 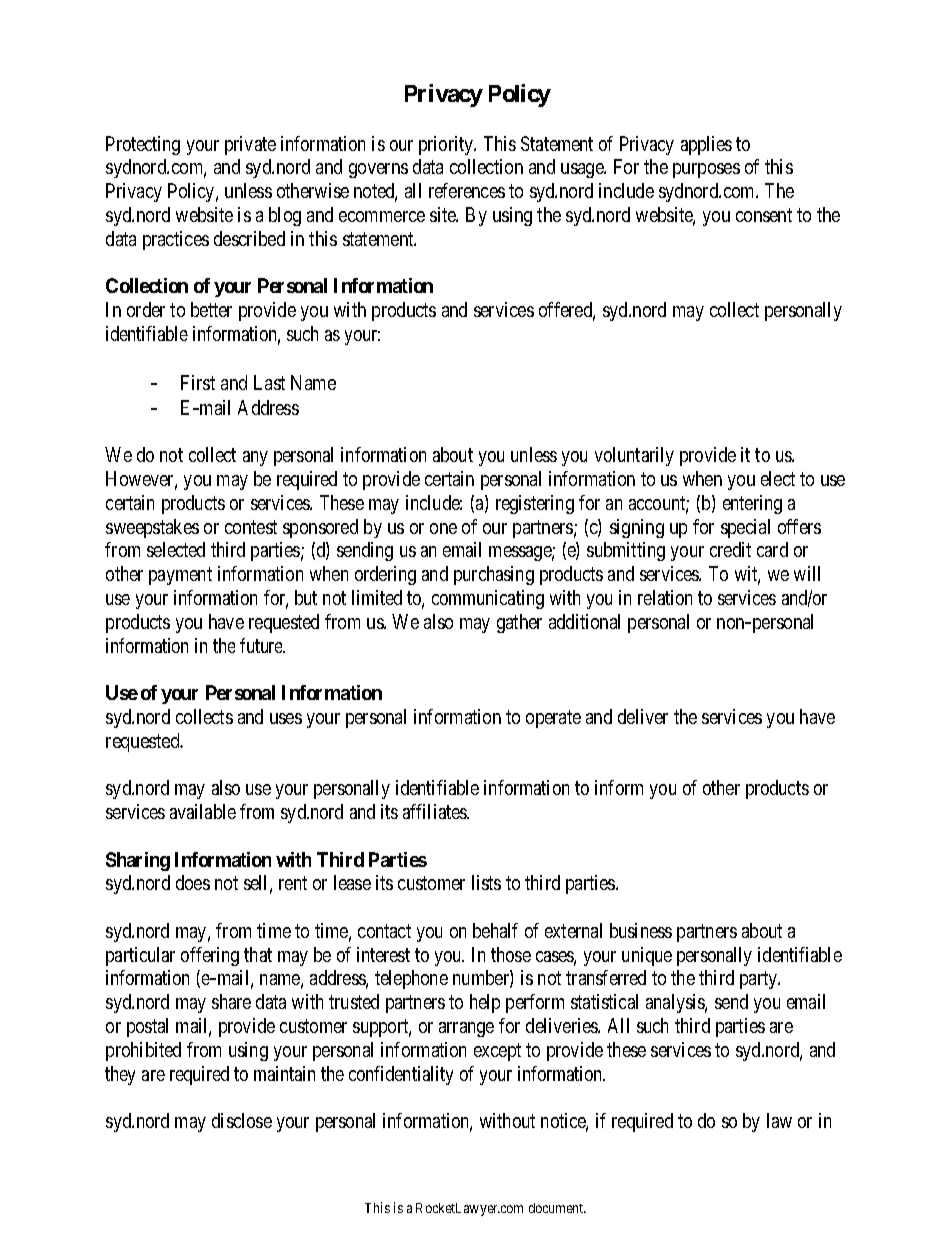 I want to click on operate, so click(x=553, y=719).
